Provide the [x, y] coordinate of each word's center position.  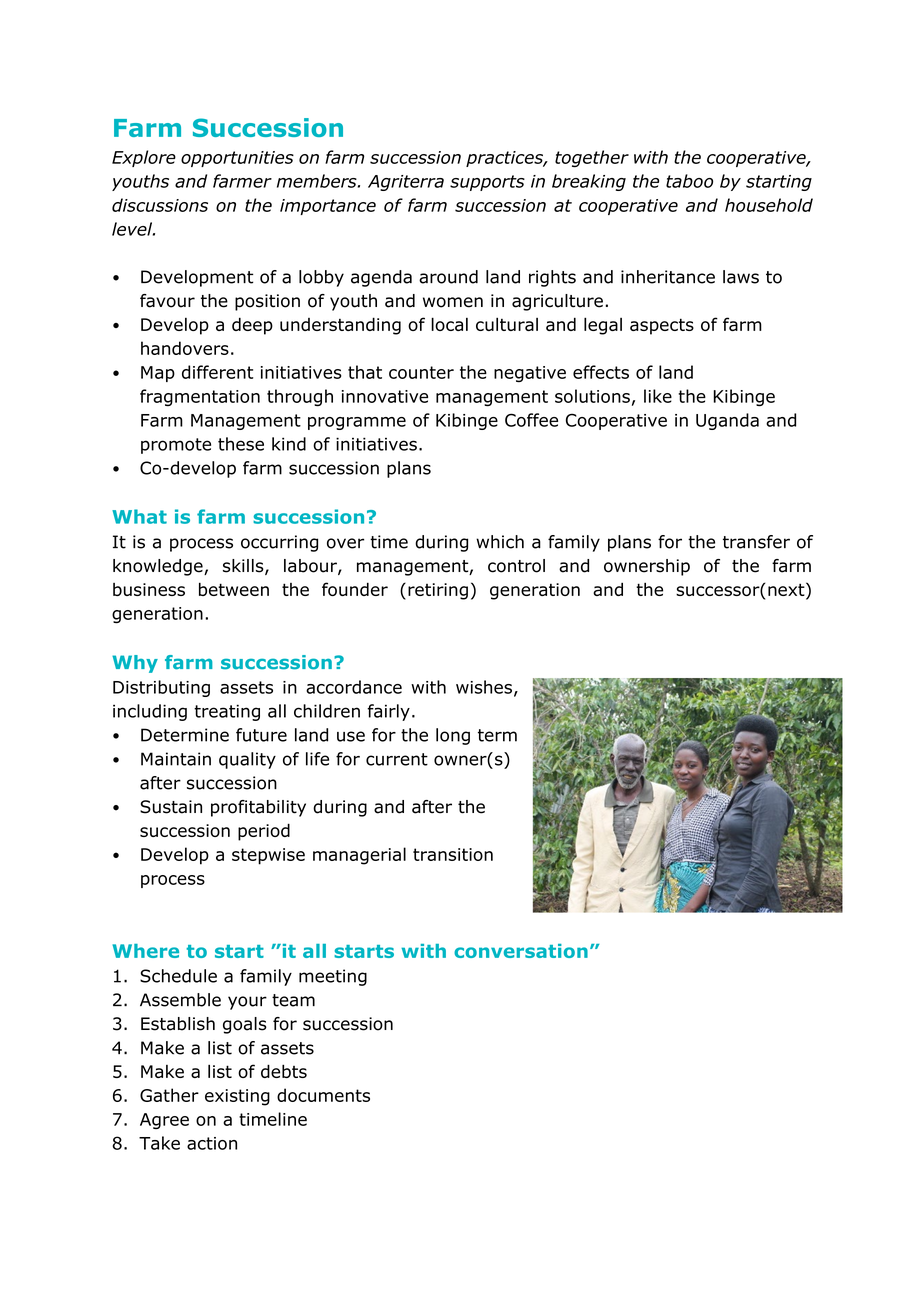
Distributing [161, 688]
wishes [484, 687]
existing [237, 1097]
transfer [756, 542]
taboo [689, 181]
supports [487, 183]
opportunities [237, 159]
